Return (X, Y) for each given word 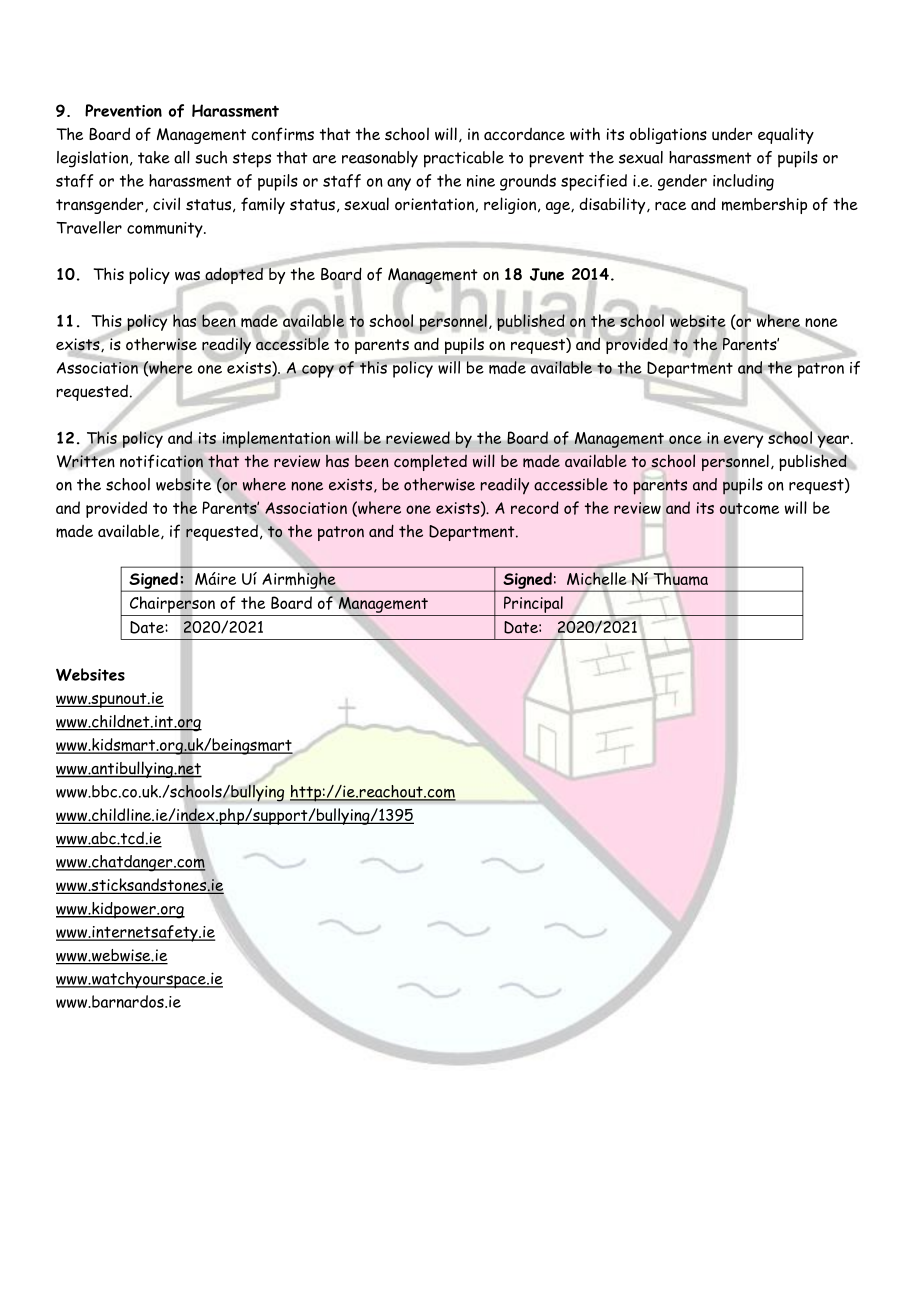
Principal (533, 604)
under (732, 134)
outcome (749, 509)
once (685, 439)
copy (318, 371)
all (182, 157)
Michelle (597, 578)
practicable (464, 159)
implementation (276, 439)
